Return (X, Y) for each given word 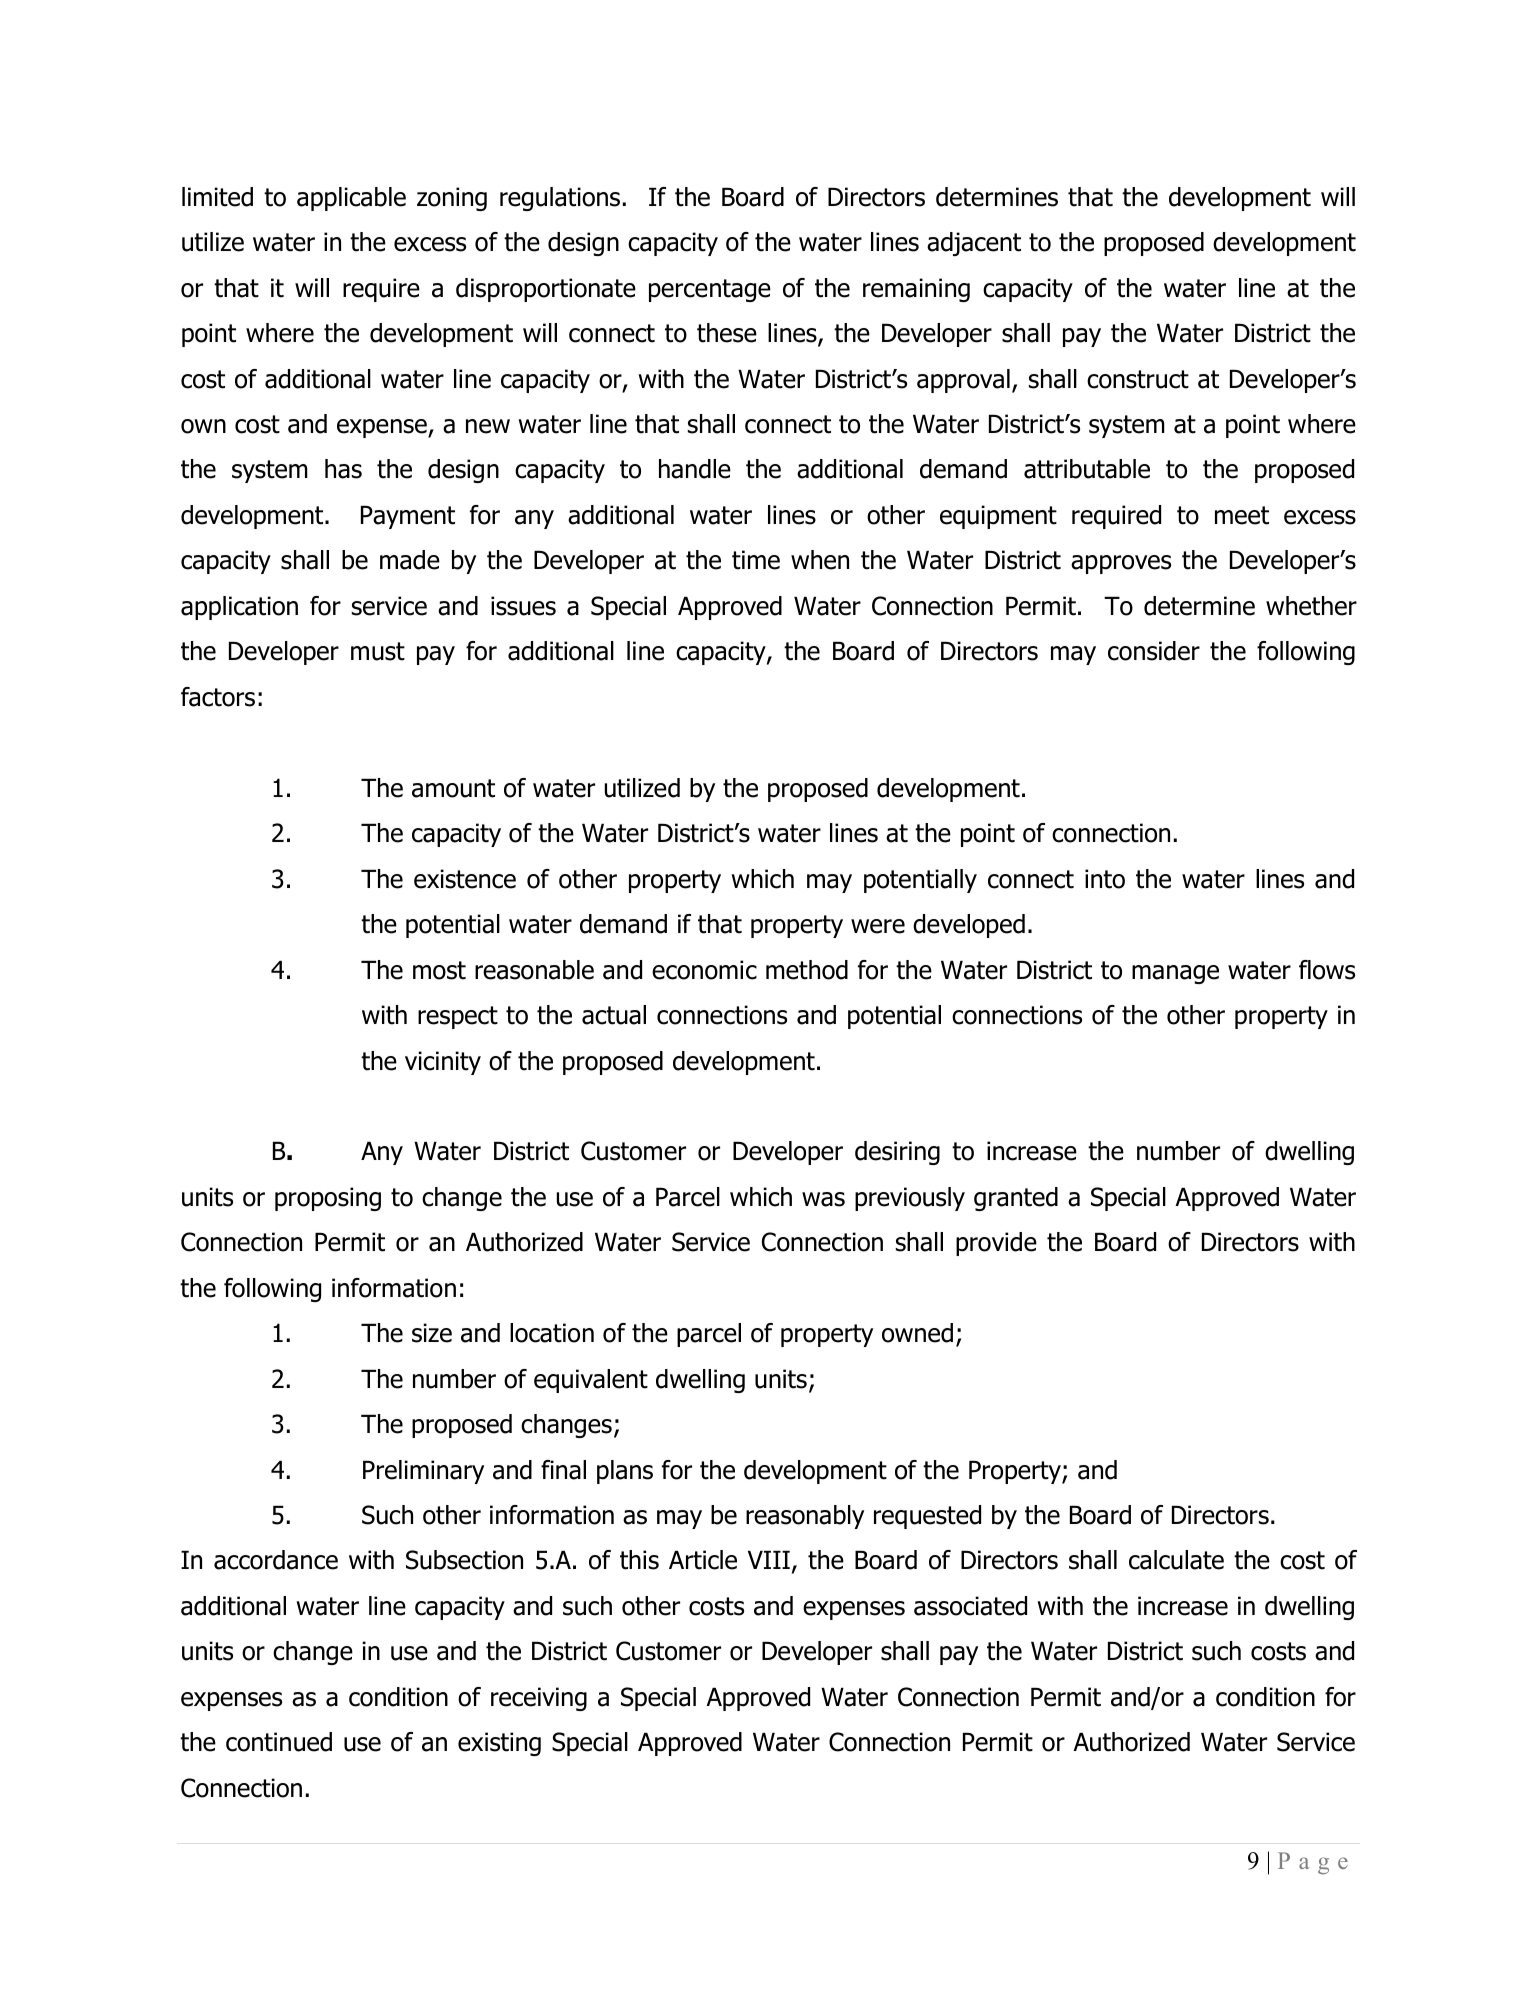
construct (1138, 379)
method (807, 970)
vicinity (443, 1063)
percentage (710, 290)
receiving (539, 1699)
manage (1175, 974)
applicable (351, 199)
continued (279, 1742)
